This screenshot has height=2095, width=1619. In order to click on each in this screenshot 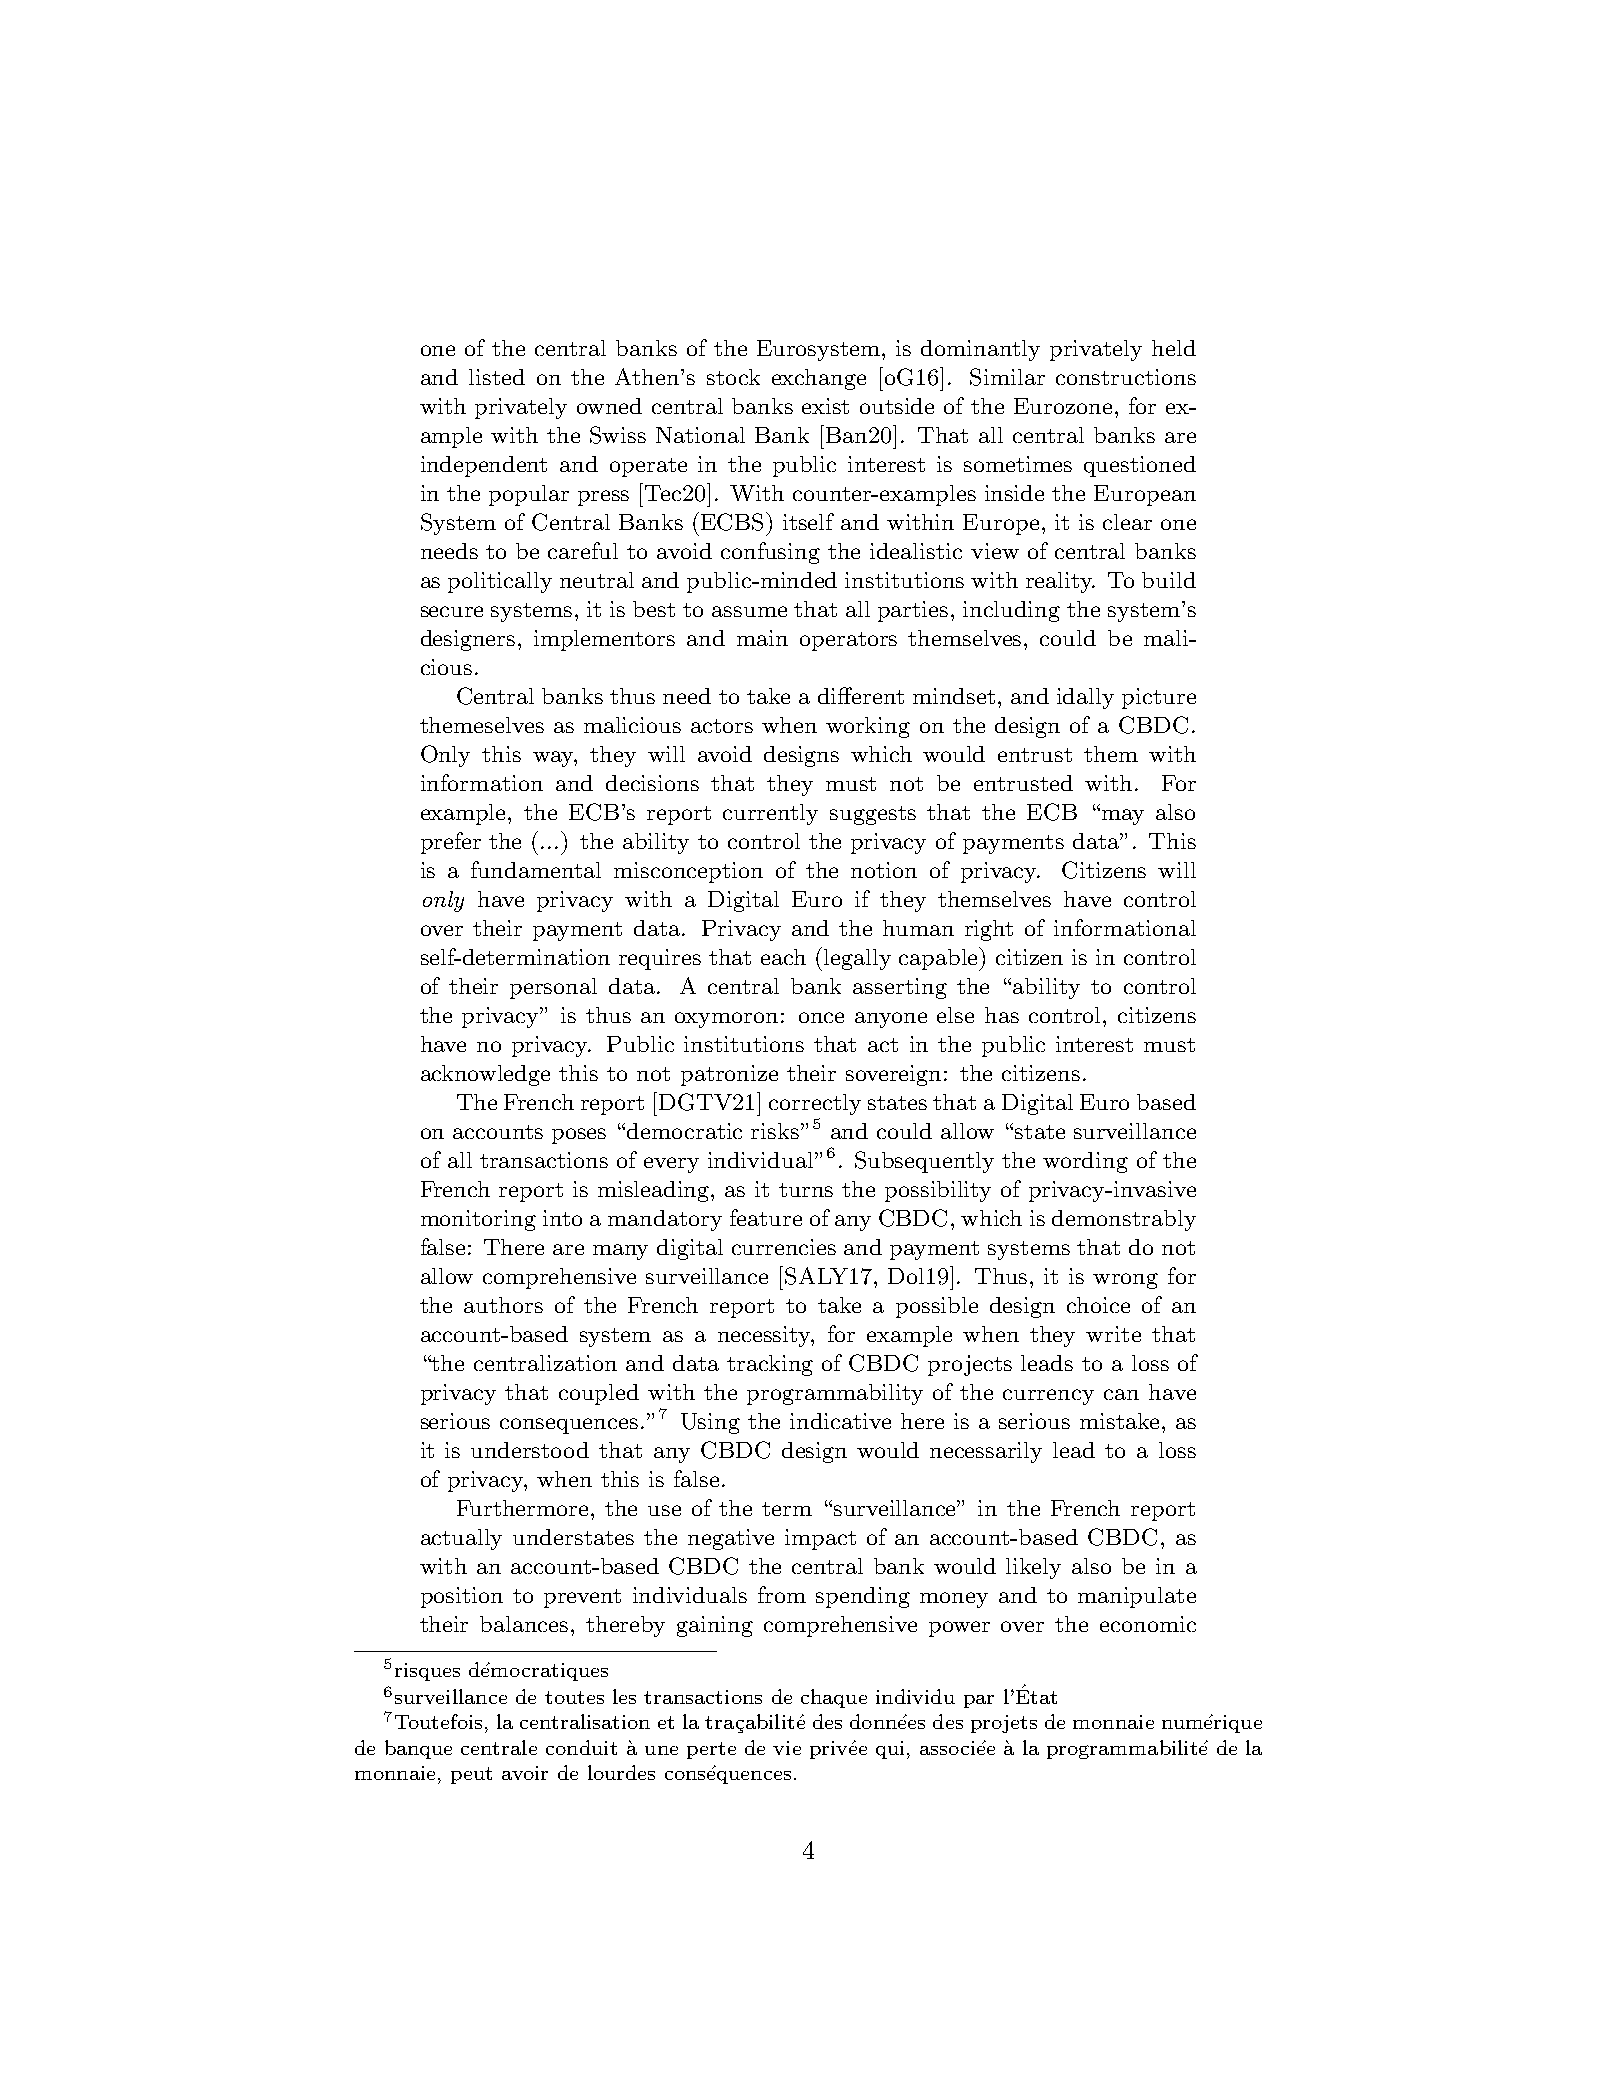, I will do `click(783, 957)`.
